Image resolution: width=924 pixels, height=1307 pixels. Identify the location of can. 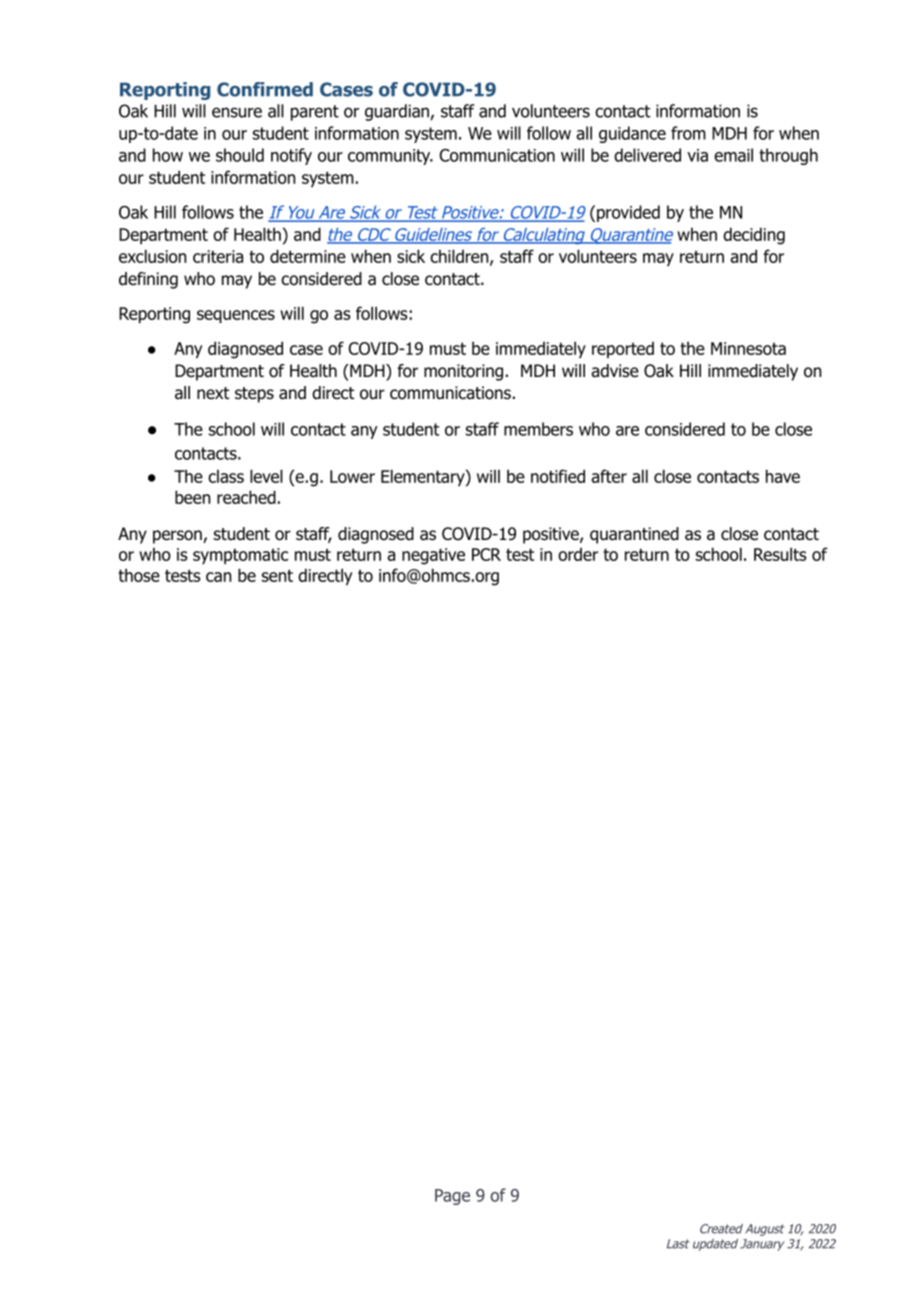
(218, 577).
